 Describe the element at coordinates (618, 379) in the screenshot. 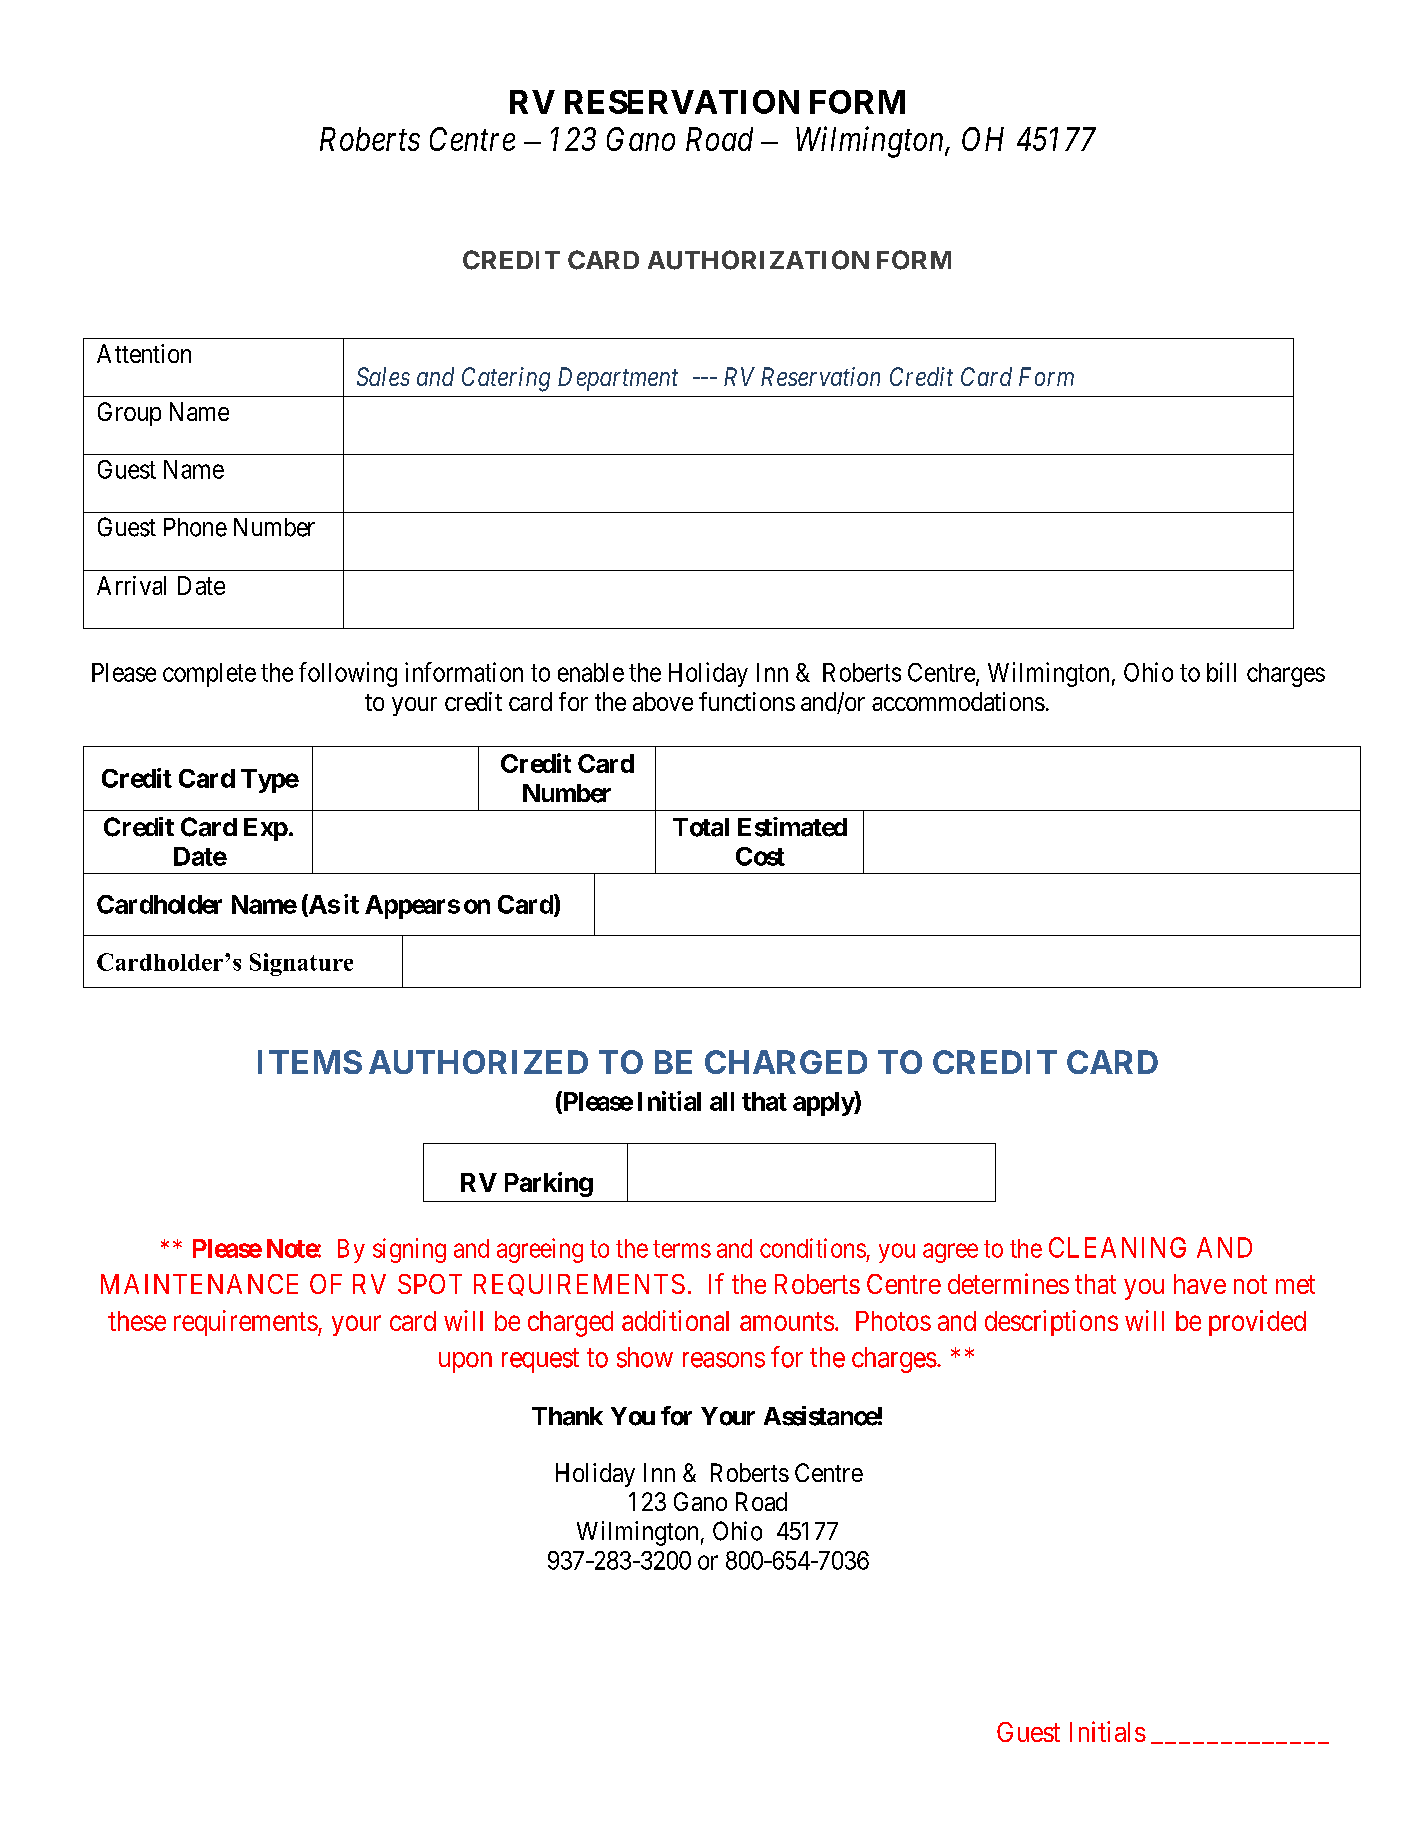

I see `Department` at that location.
